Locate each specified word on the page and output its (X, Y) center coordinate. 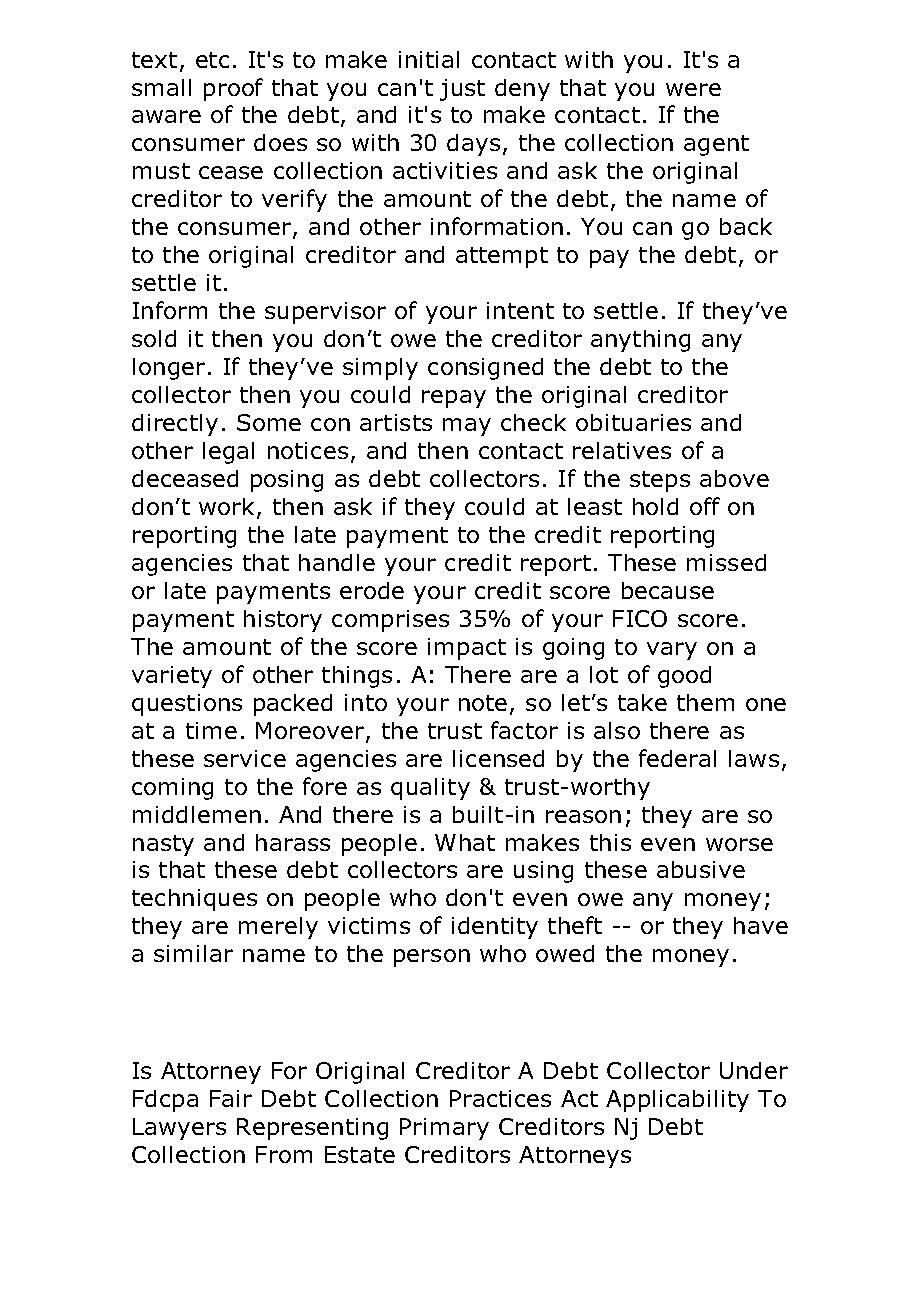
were (693, 89)
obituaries (633, 422)
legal (228, 453)
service (245, 758)
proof (233, 89)
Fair (231, 1098)
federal (677, 758)
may (467, 427)
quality (430, 789)
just (462, 90)
